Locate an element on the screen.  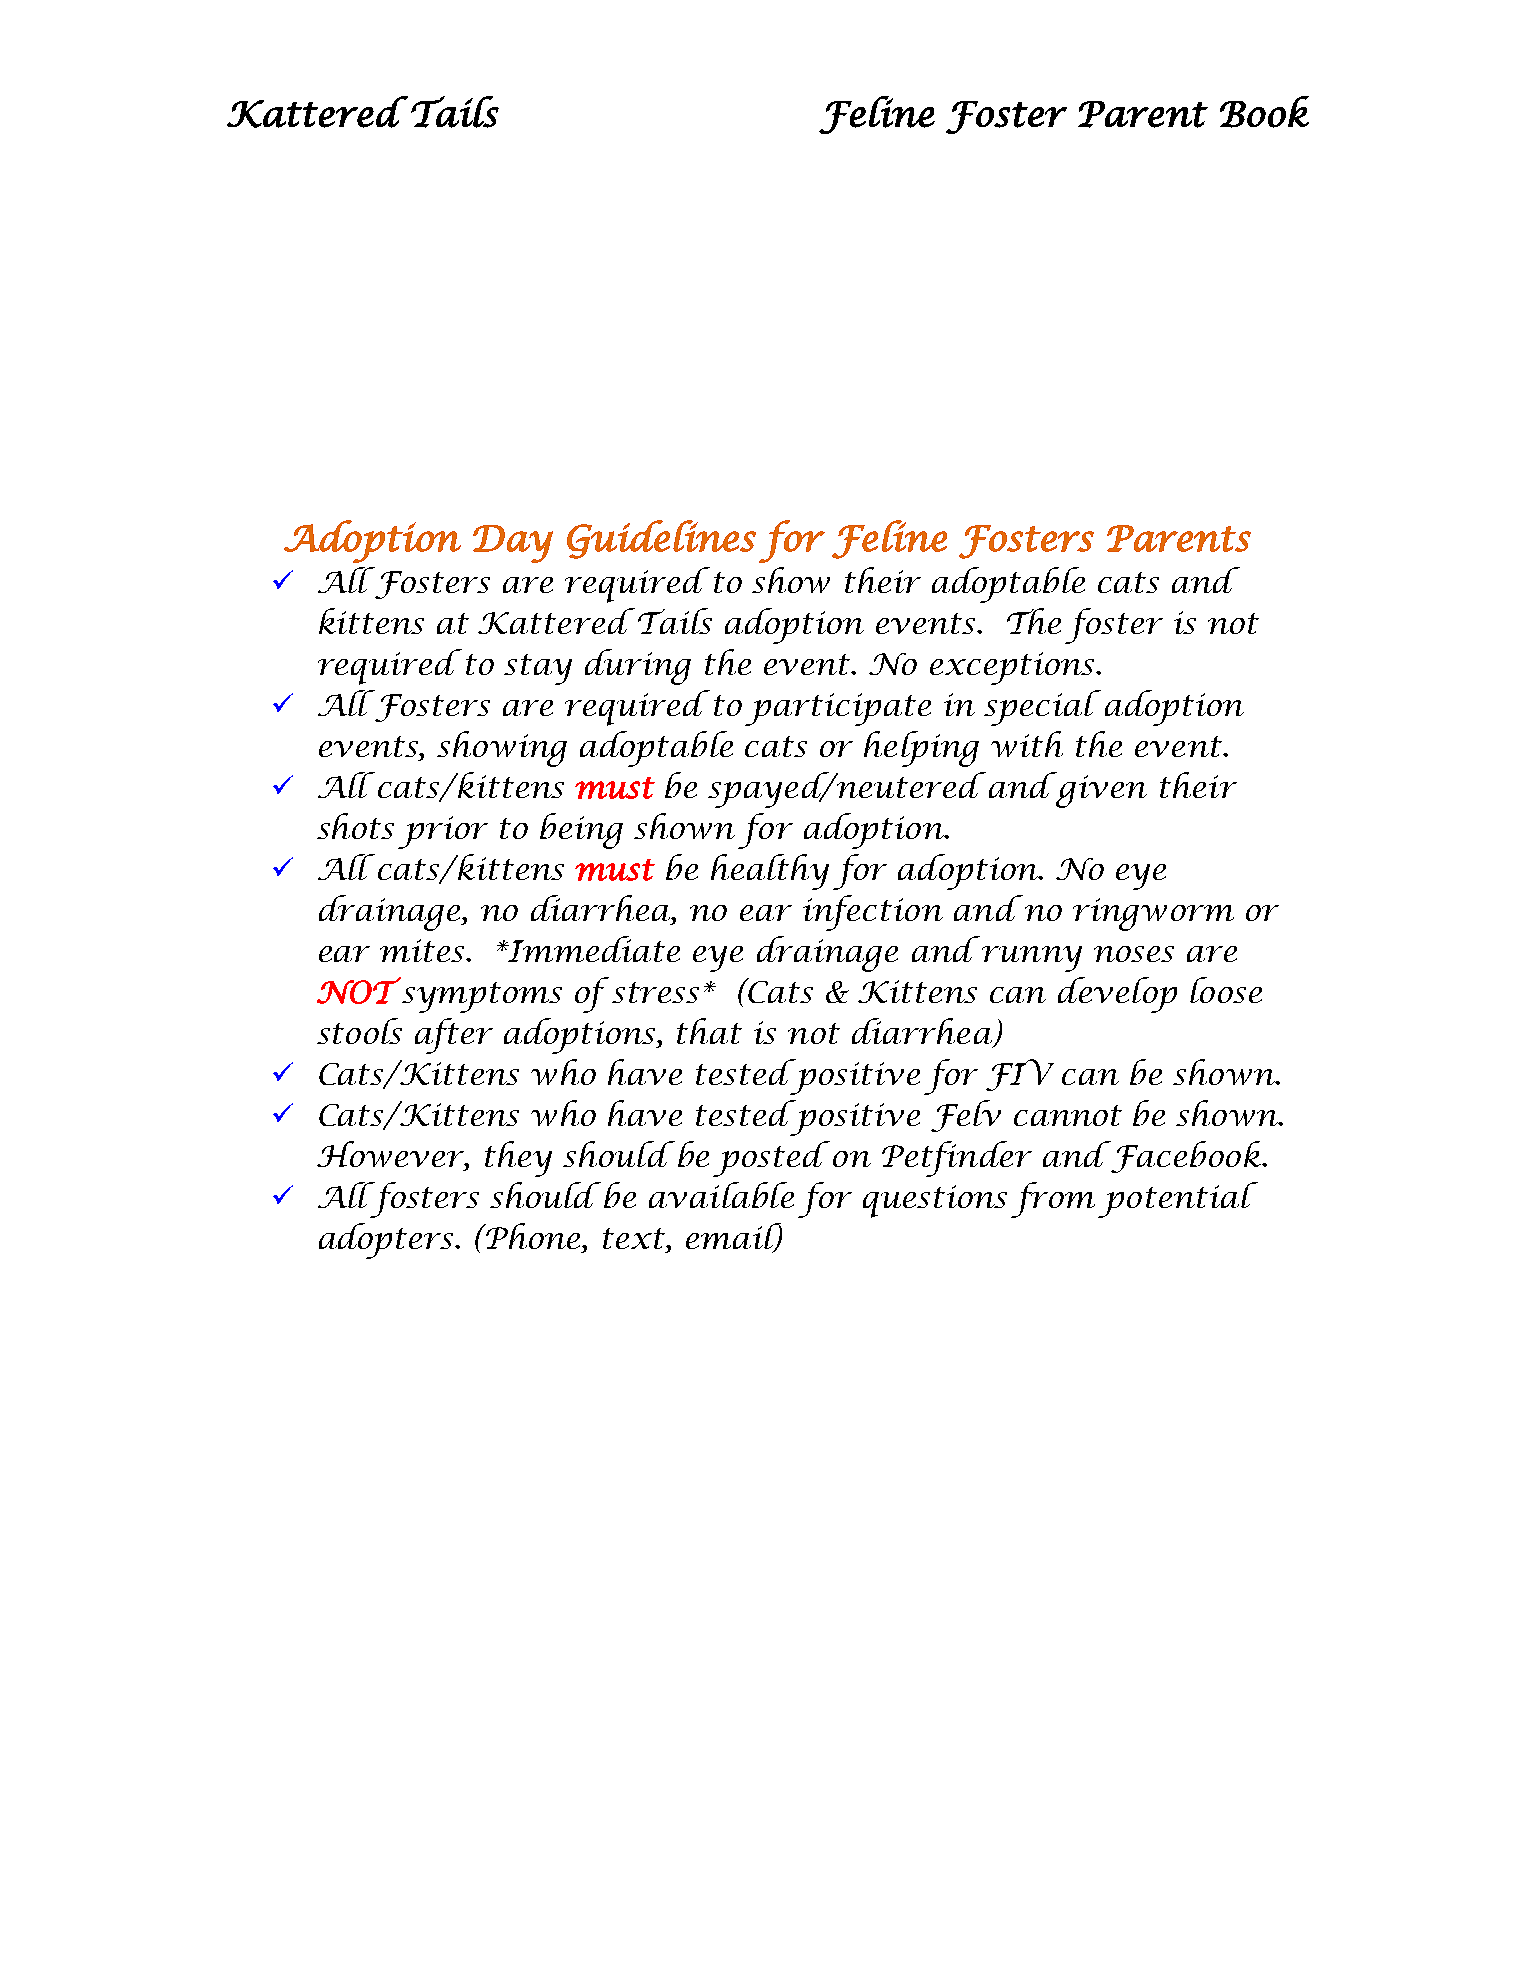
Day is located at coordinates (513, 544).
